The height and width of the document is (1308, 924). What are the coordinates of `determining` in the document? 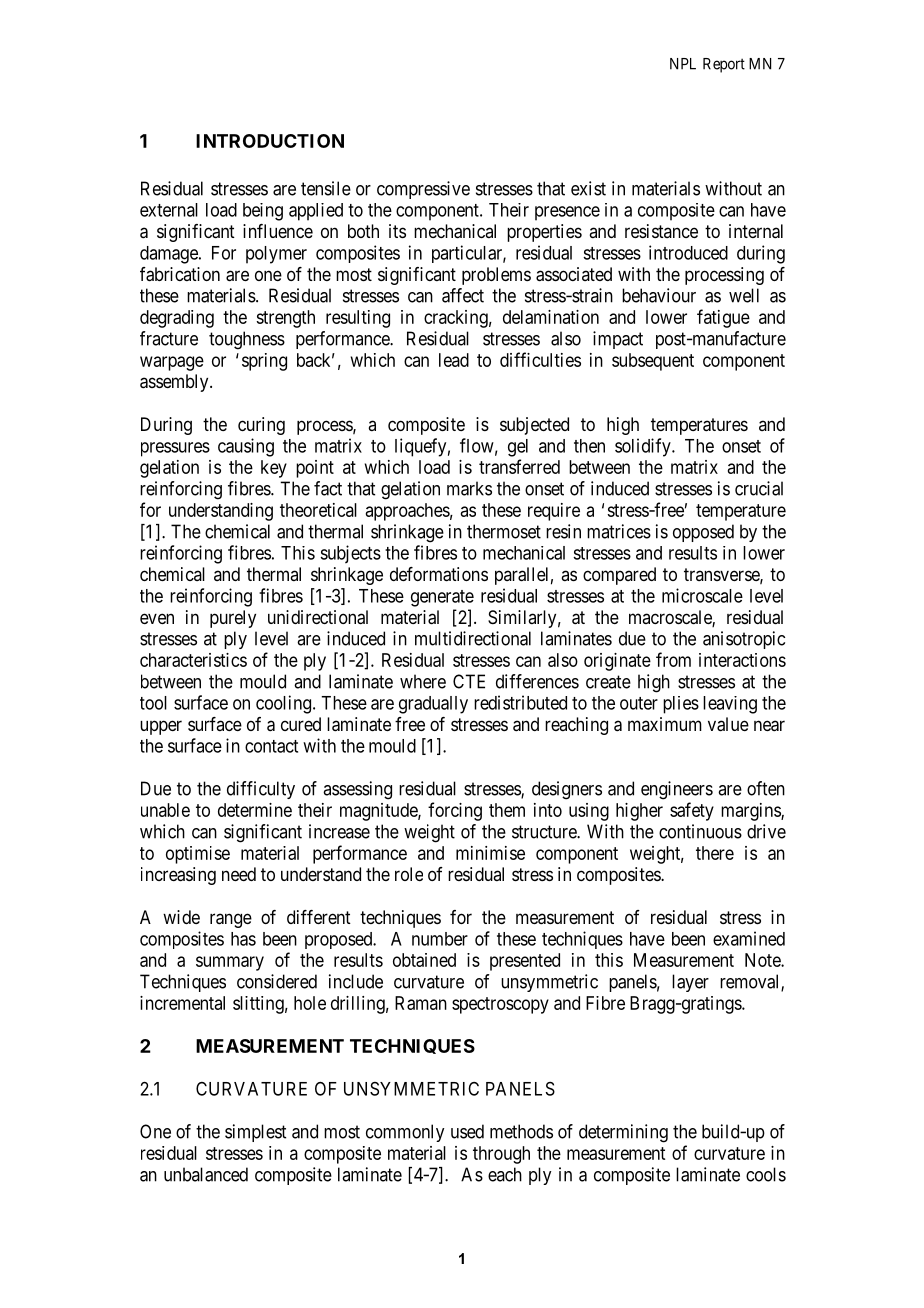 It's located at (623, 1133).
